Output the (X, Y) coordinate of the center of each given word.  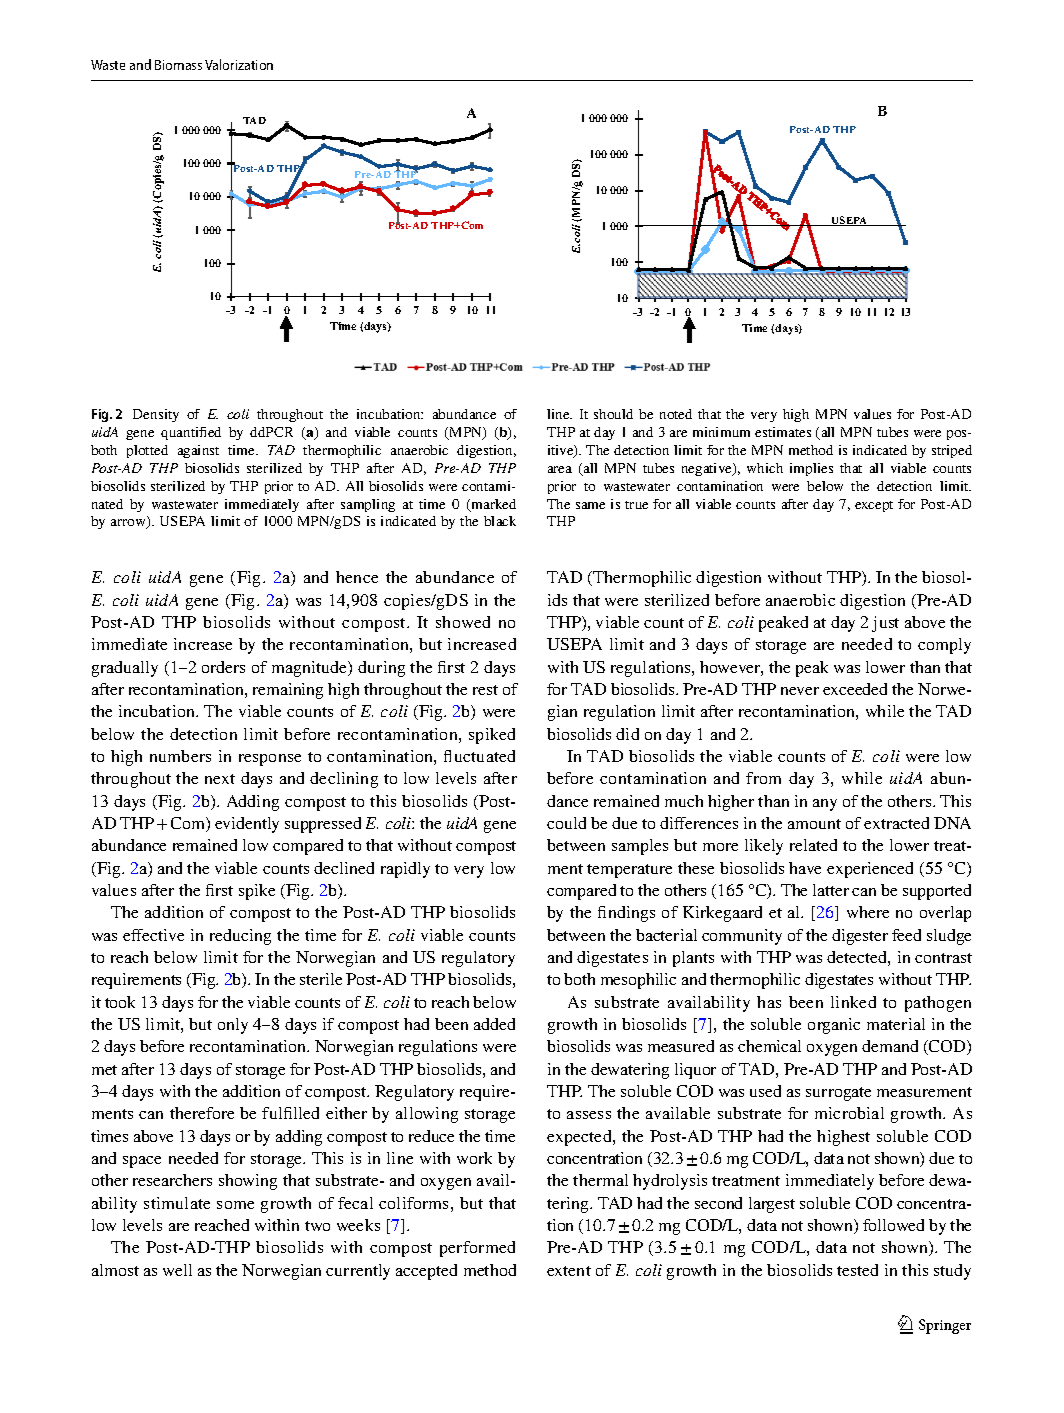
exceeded (855, 689)
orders (223, 667)
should (613, 414)
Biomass (178, 65)
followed (893, 1225)
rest (485, 690)
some (235, 1205)
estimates (783, 432)
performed (477, 1249)
